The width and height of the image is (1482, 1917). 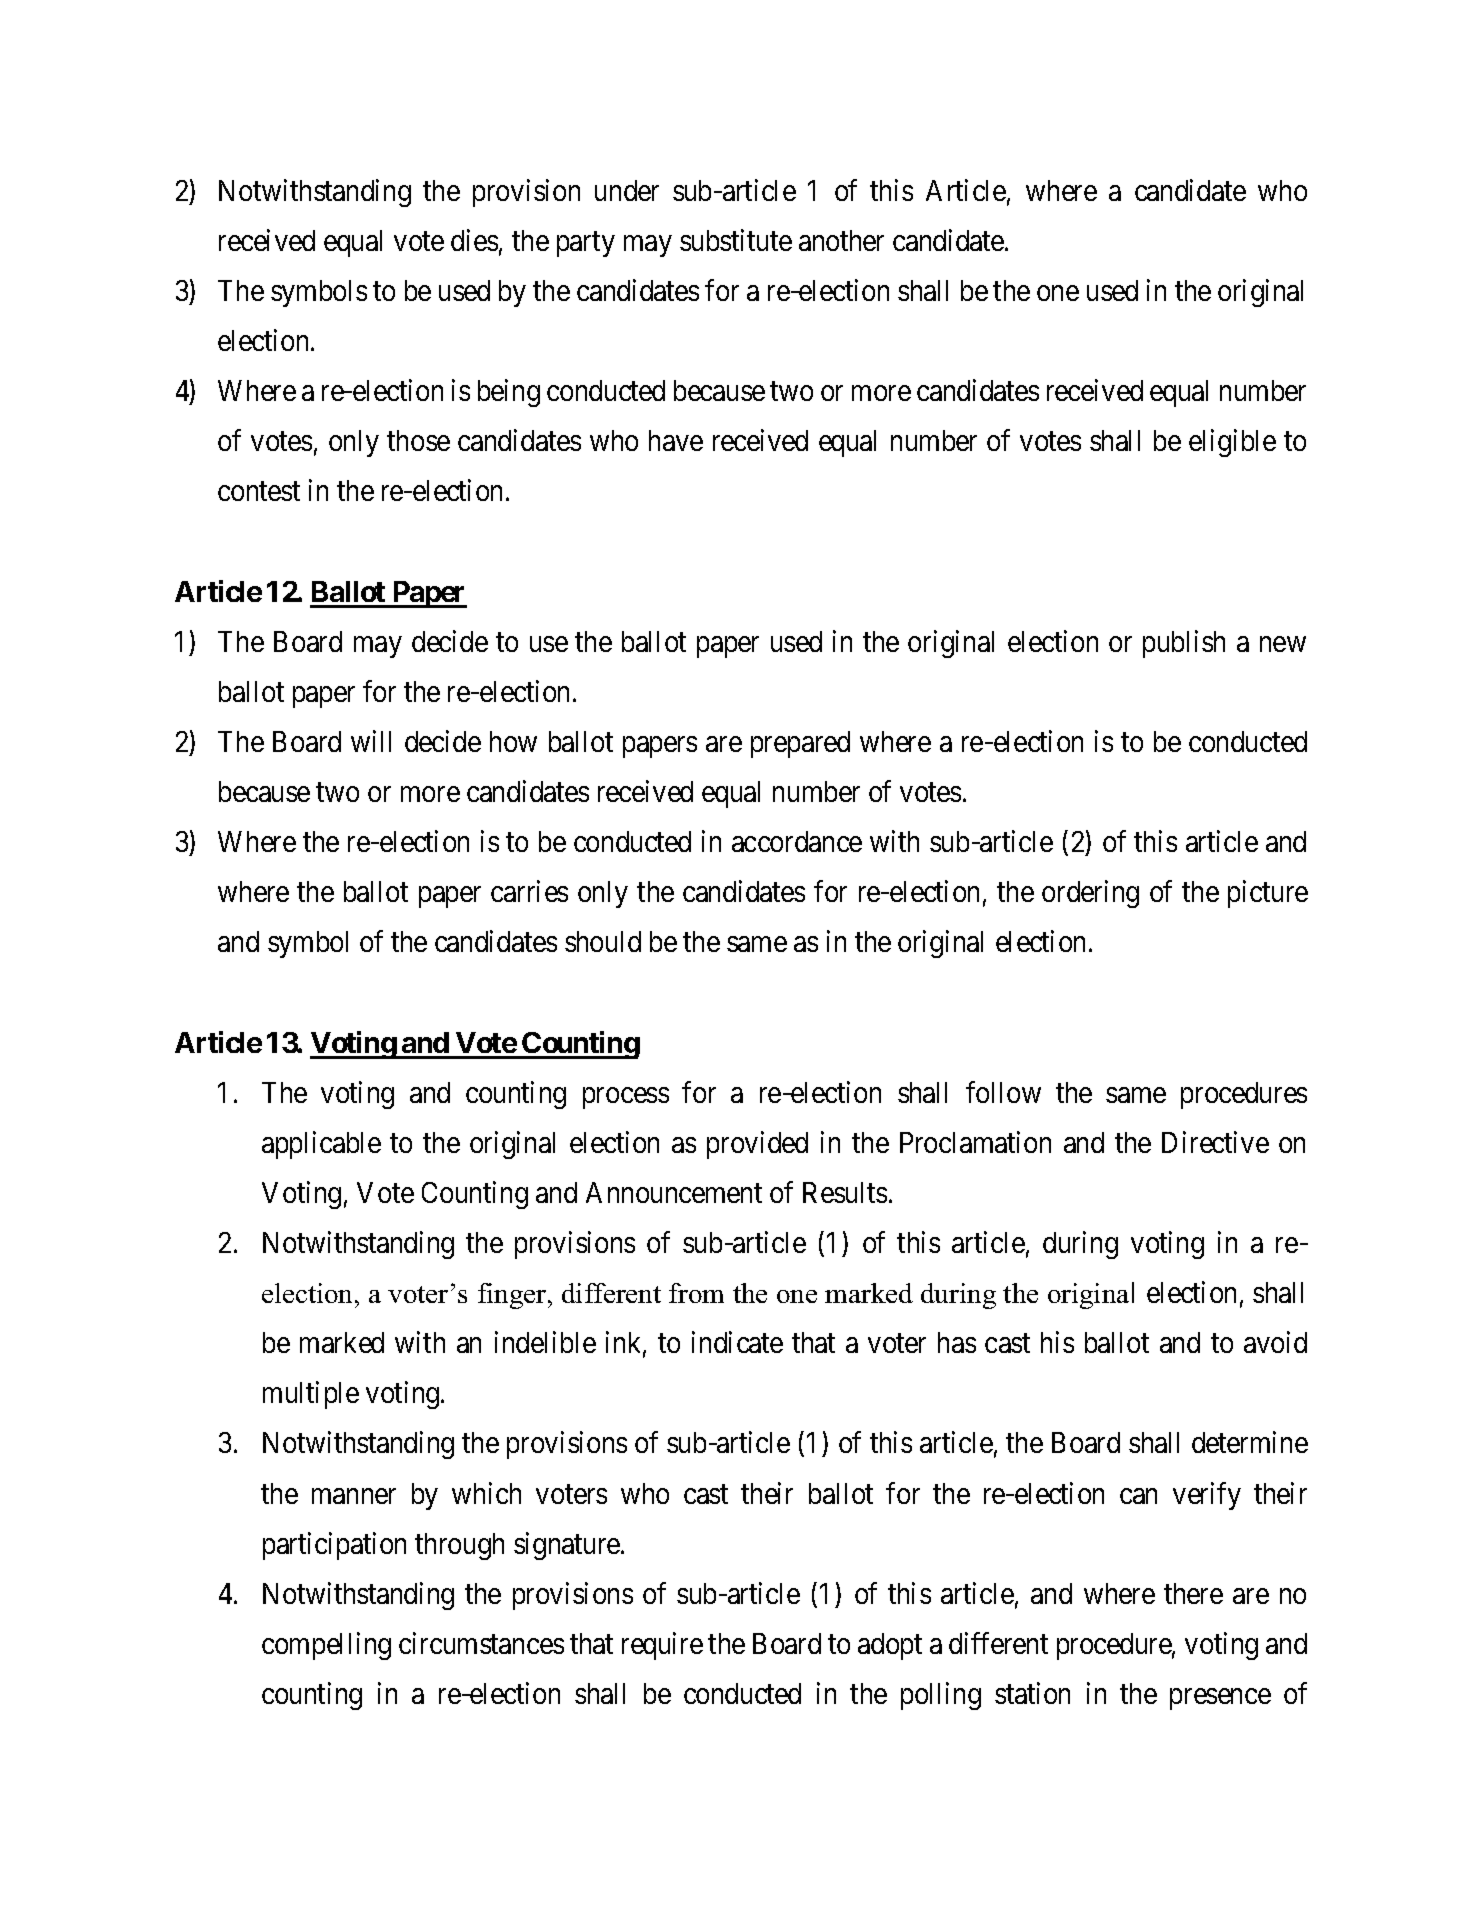 I want to click on multiple, so click(x=311, y=1395).
